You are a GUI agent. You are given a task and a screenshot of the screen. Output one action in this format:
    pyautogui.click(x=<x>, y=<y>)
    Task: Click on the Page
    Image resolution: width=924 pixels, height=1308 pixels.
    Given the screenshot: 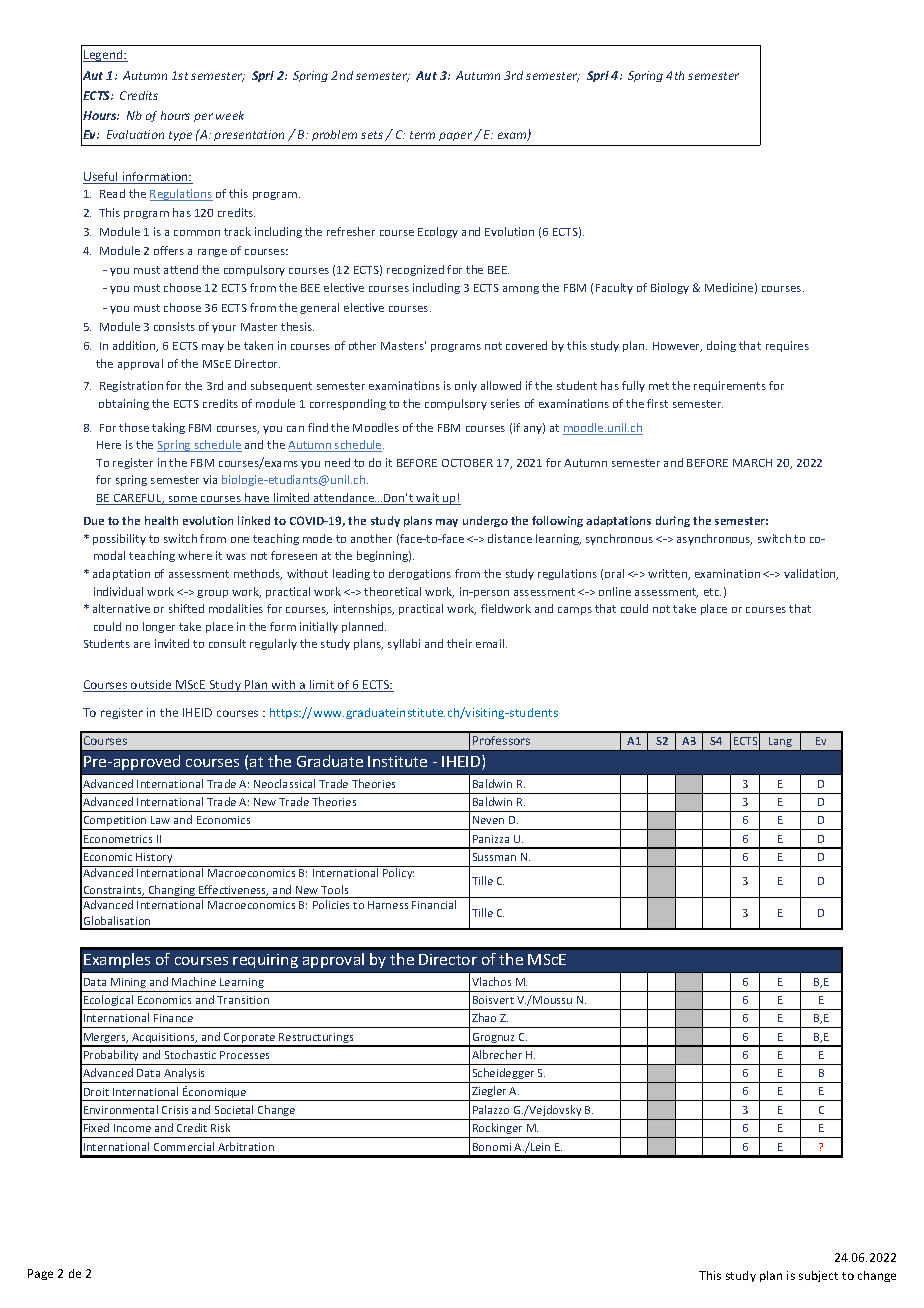 What is the action you would take?
    pyautogui.click(x=40, y=1274)
